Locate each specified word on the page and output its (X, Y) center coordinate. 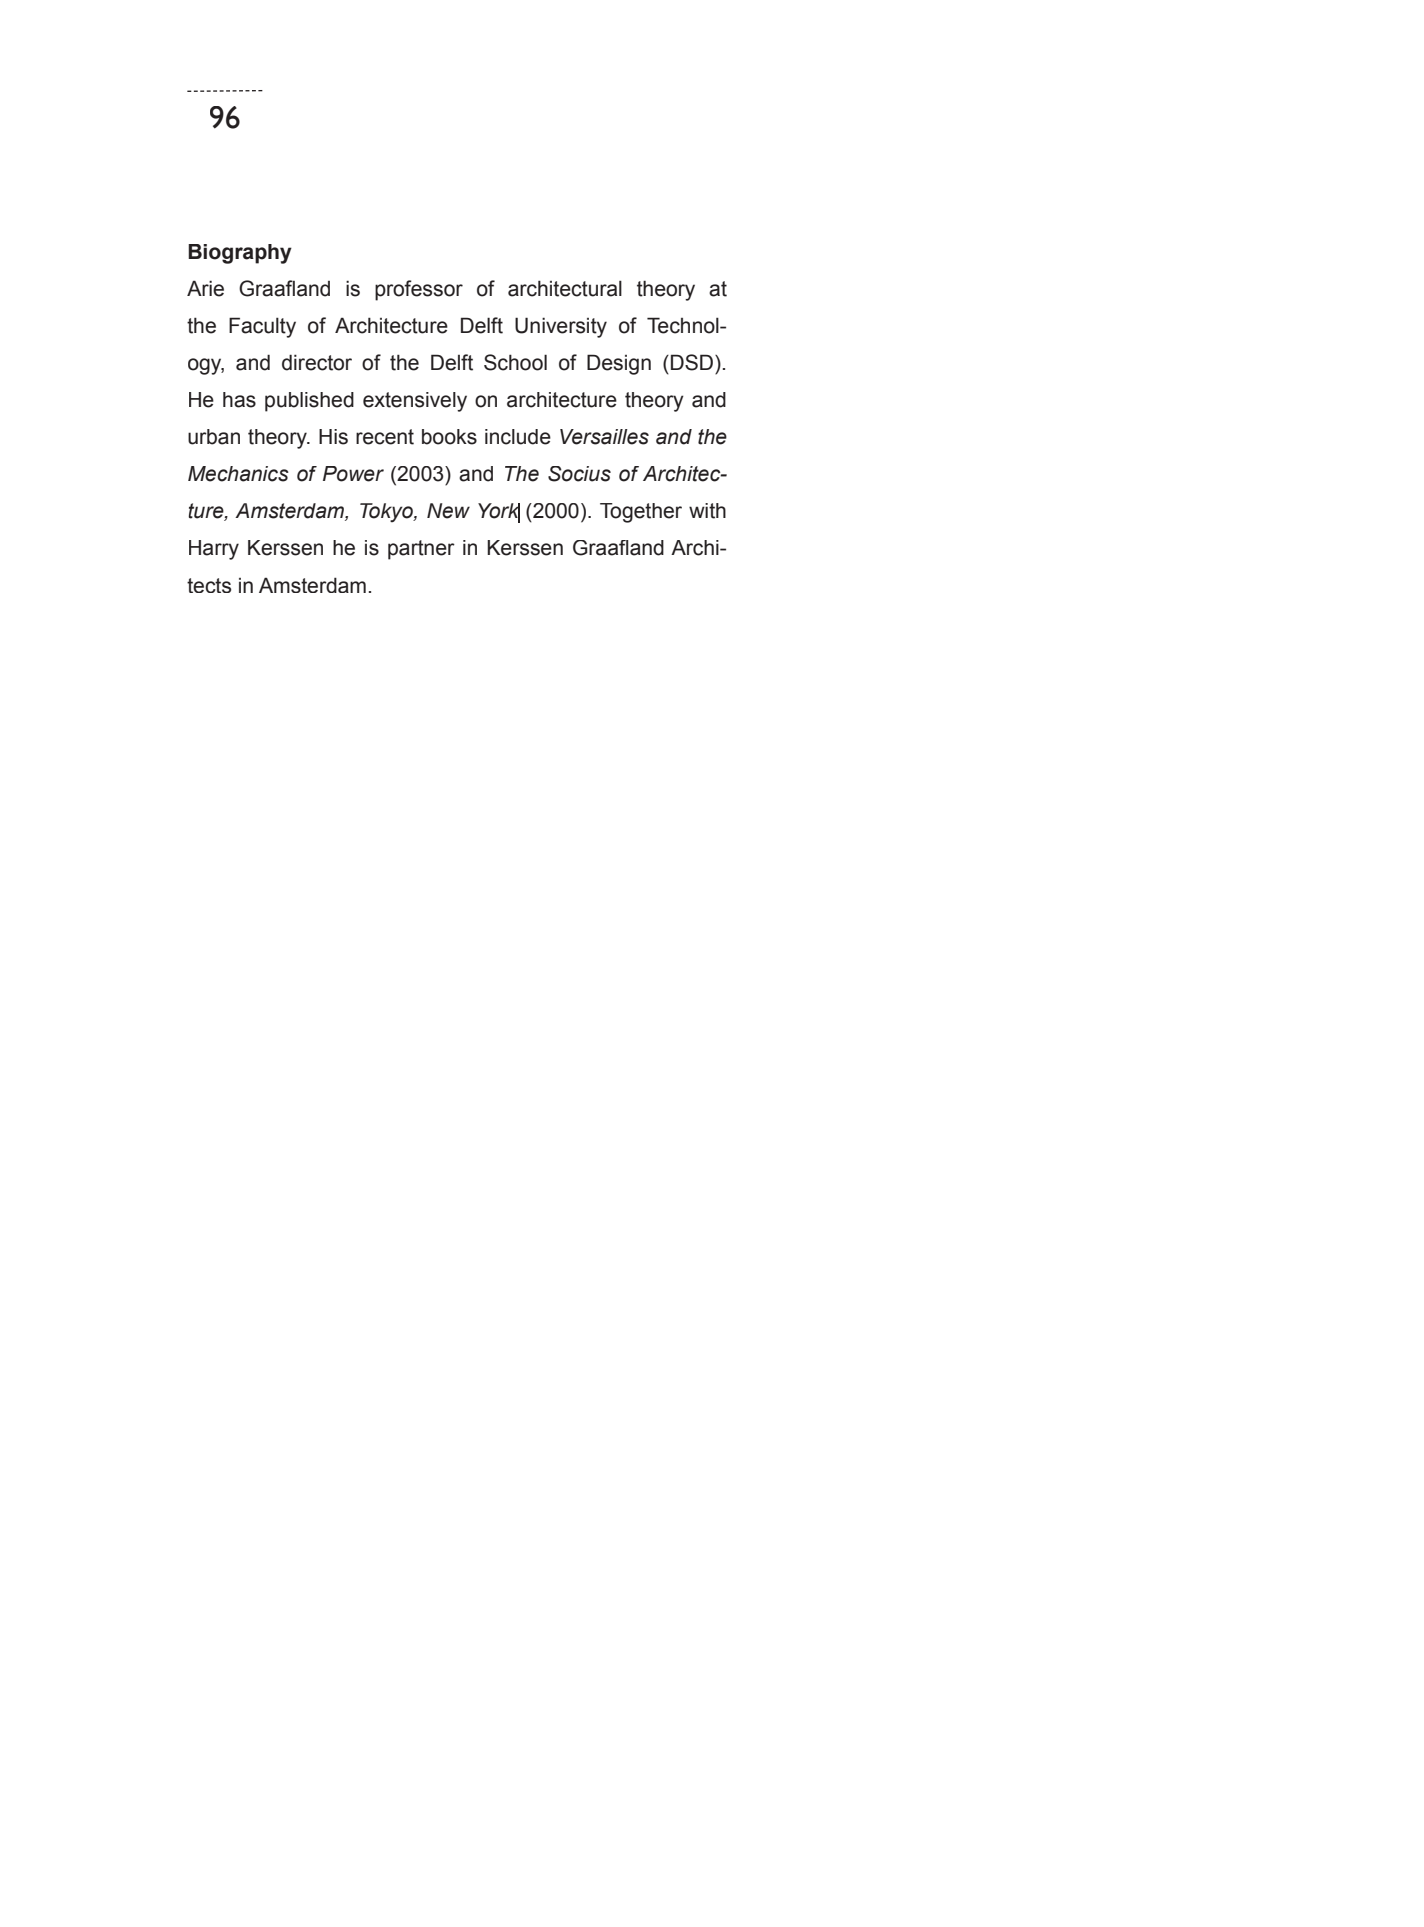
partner (421, 550)
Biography (240, 254)
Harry (214, 550)
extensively (415, 402)
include (518, 437)
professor (419, 290)
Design (619, 364)
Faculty (262, 327)
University (561, 327)
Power (353, 474)
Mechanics (238, 474)
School (515, 362)
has (239, 400)
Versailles (604, 437)
